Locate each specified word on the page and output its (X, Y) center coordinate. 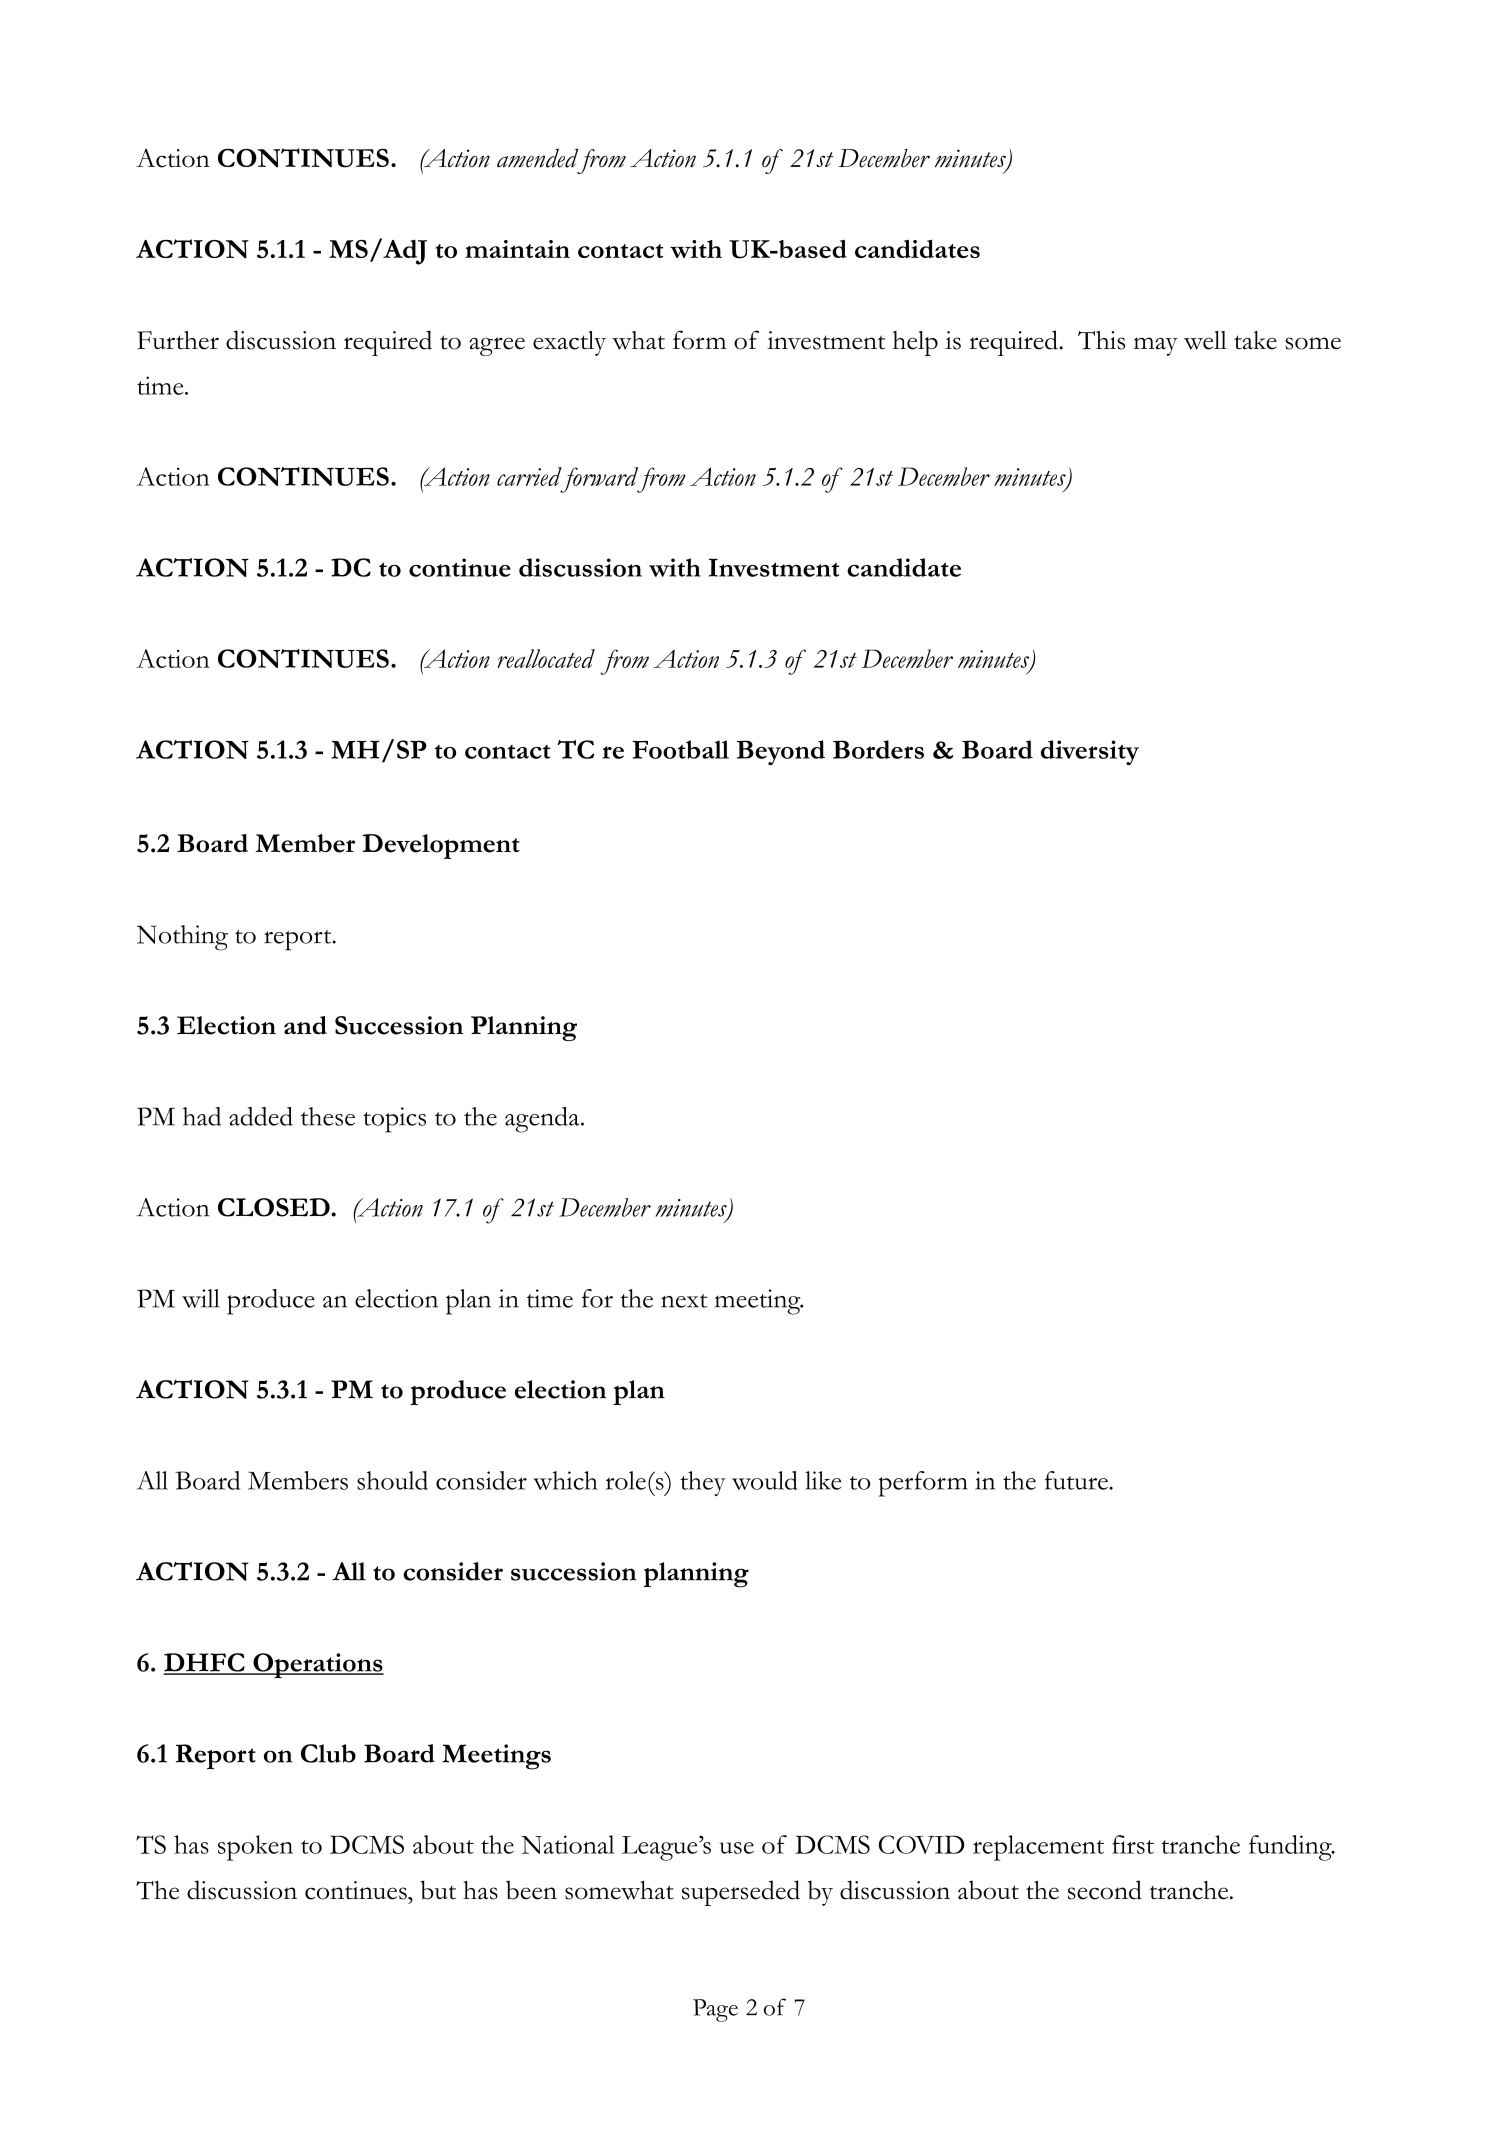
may (1156, 346)
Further (178, 340)
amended (538, 158)
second (1105, 1890)
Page (715, 2010)
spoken (255, 1848)
